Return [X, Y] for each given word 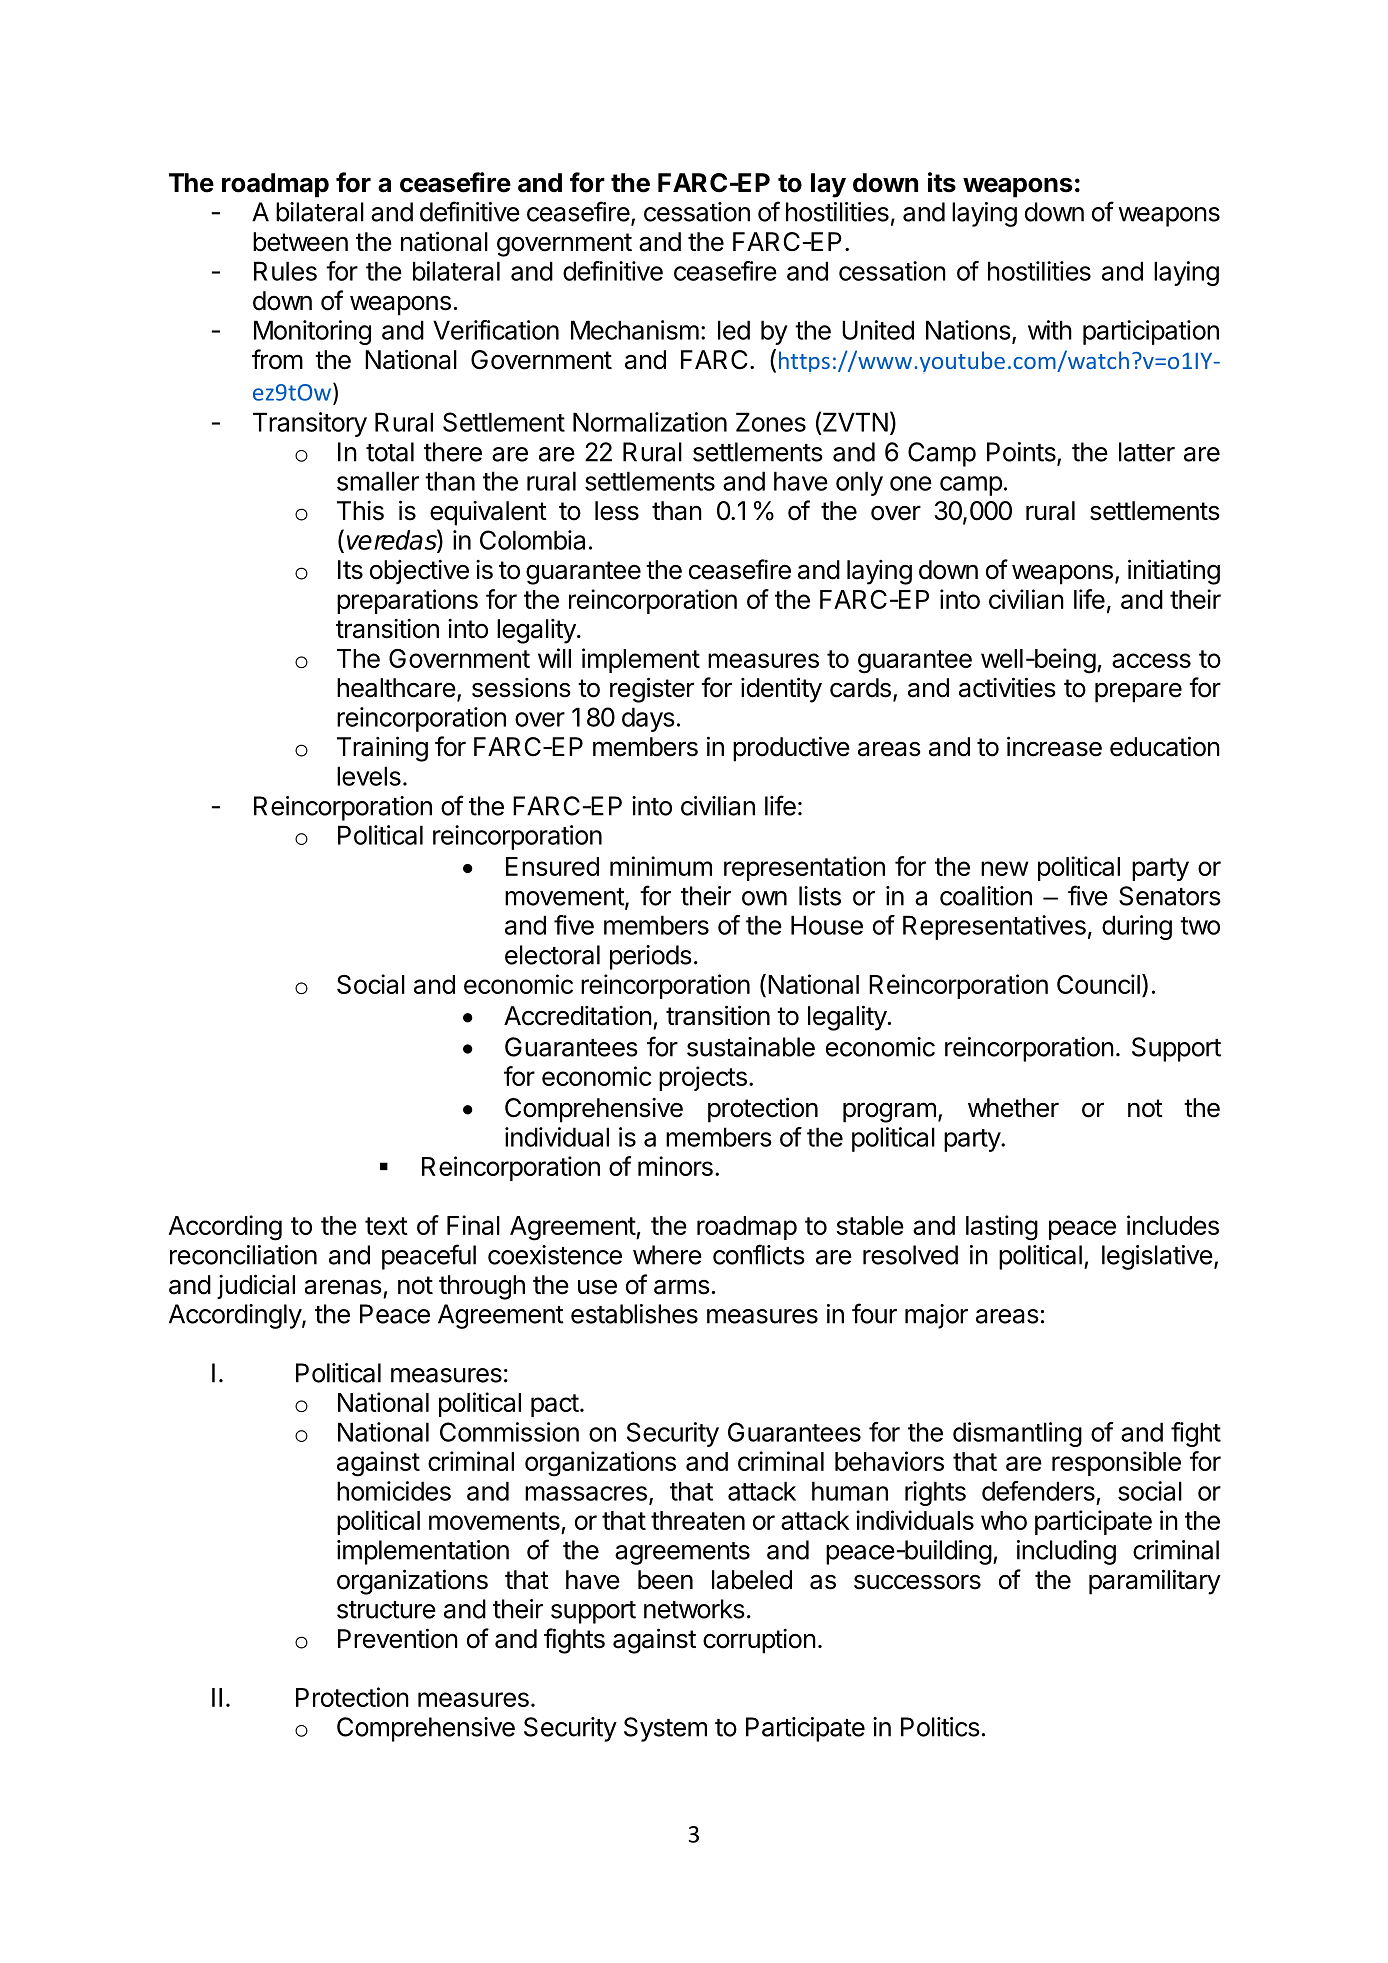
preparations [407, 601]
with [1050, 330]
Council [1098, 984]
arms [682, 1287]
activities [1007, 687]
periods [651, 957]
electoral [552, 955]
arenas [343, 1287]
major [936, 1316]
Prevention [398, 1638]
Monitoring [312, 332]
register [652, 690]
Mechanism [635, 330]
